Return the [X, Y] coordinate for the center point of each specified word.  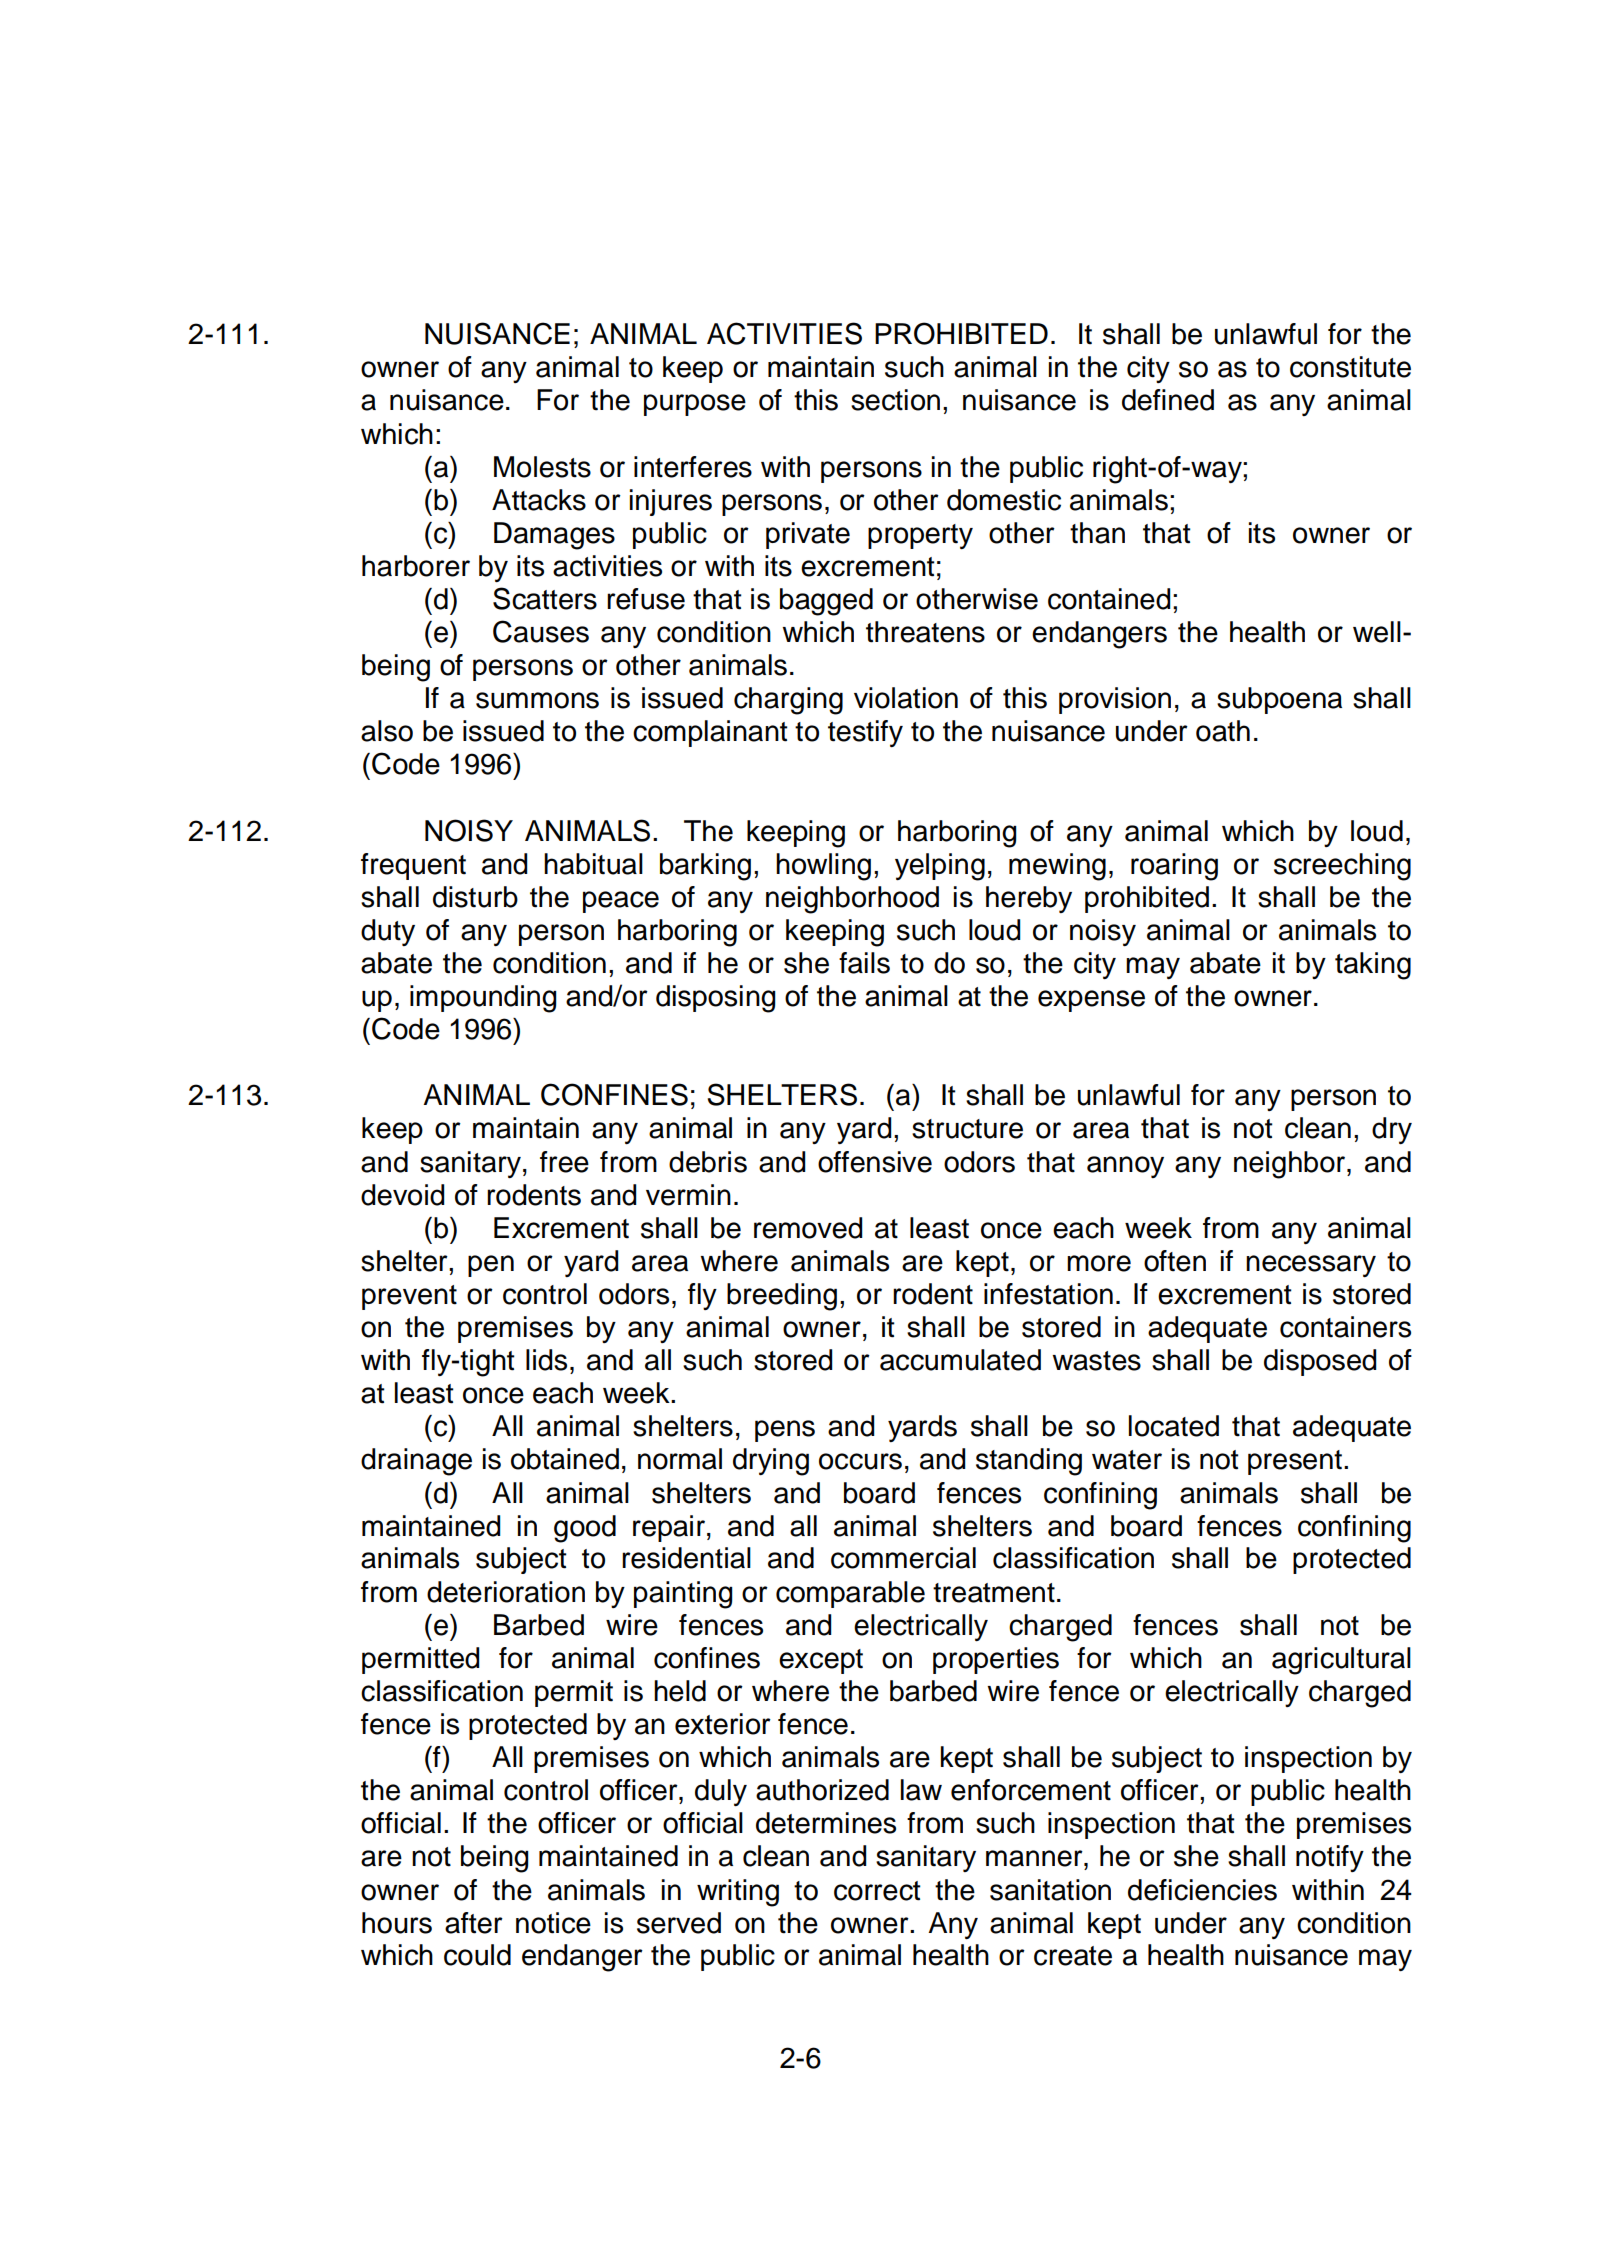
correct [877, 1891]
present [1295, 1462]
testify [865, 733]
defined [1168, 400]
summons [537, 700]
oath [1223, 731]
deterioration [506, 1592]
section [895, 400]
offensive [875, 1162]
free [564, 1162]
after [474, 1923]
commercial [903, 1558]
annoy [1125, 1167]
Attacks [539, 500]
